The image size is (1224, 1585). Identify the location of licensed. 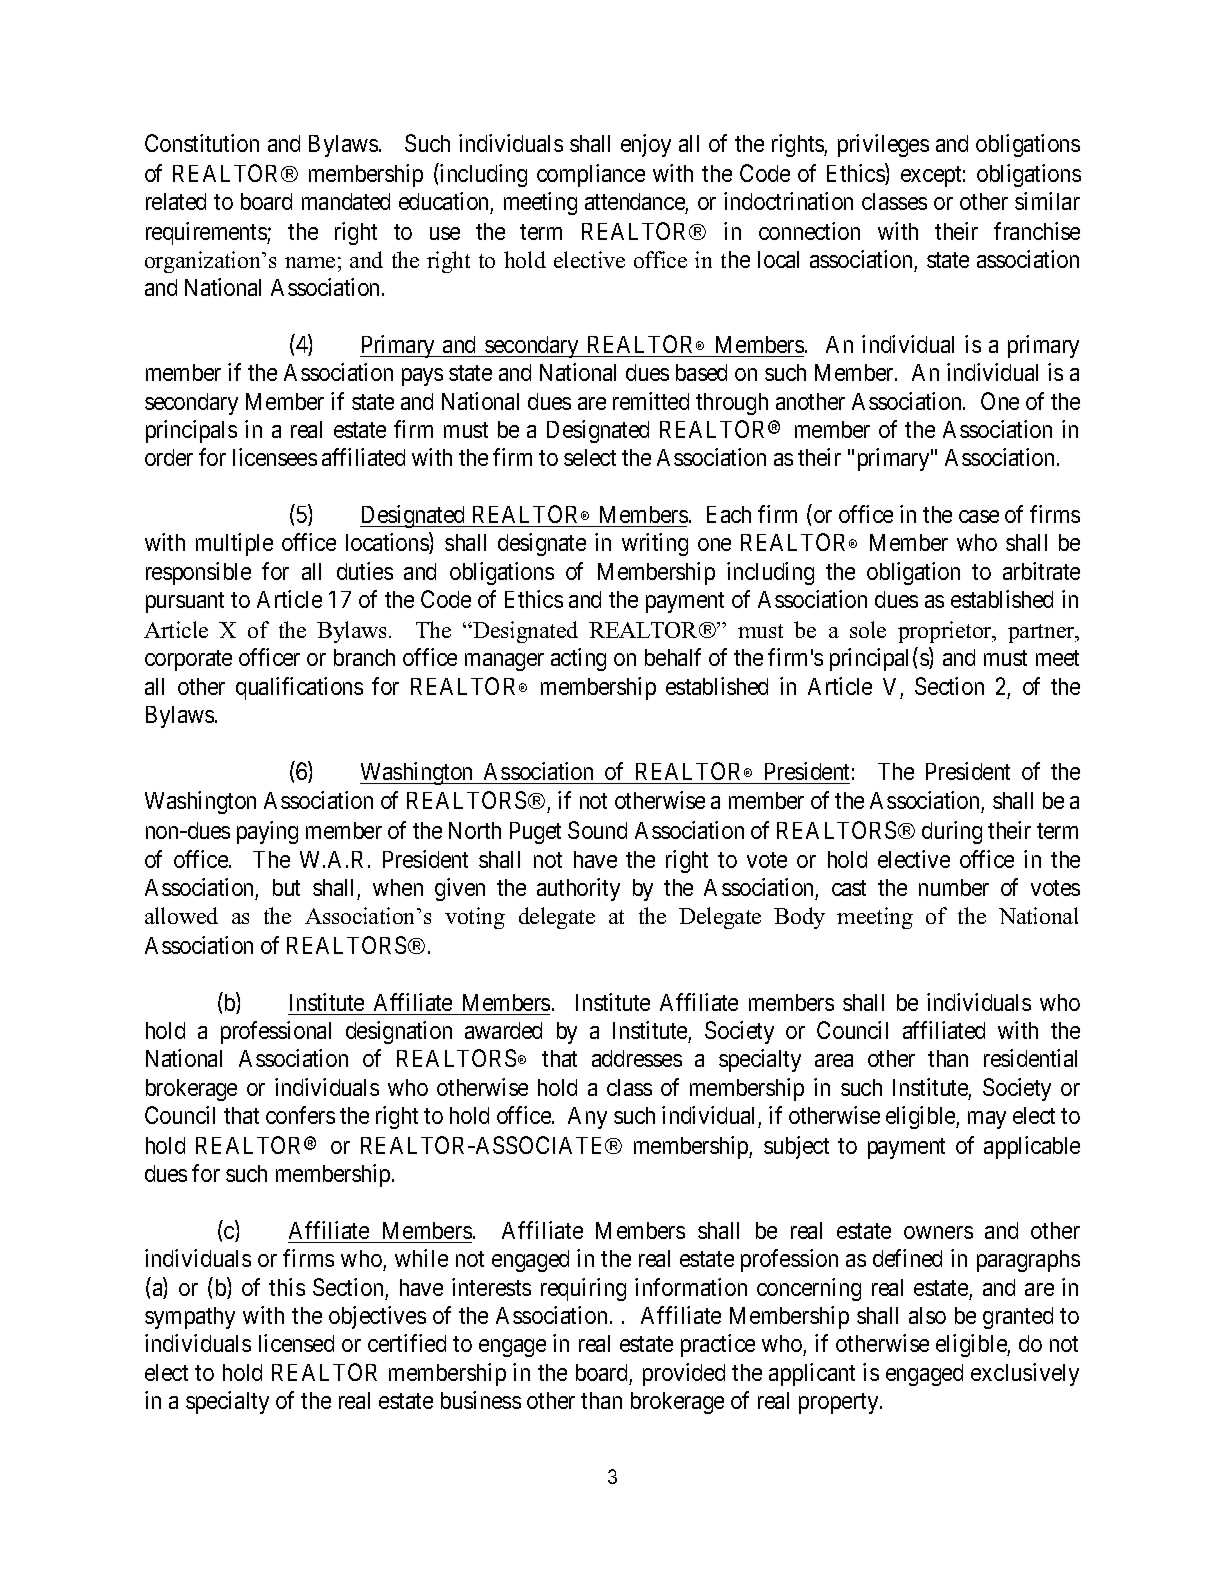
(296, 1343).
